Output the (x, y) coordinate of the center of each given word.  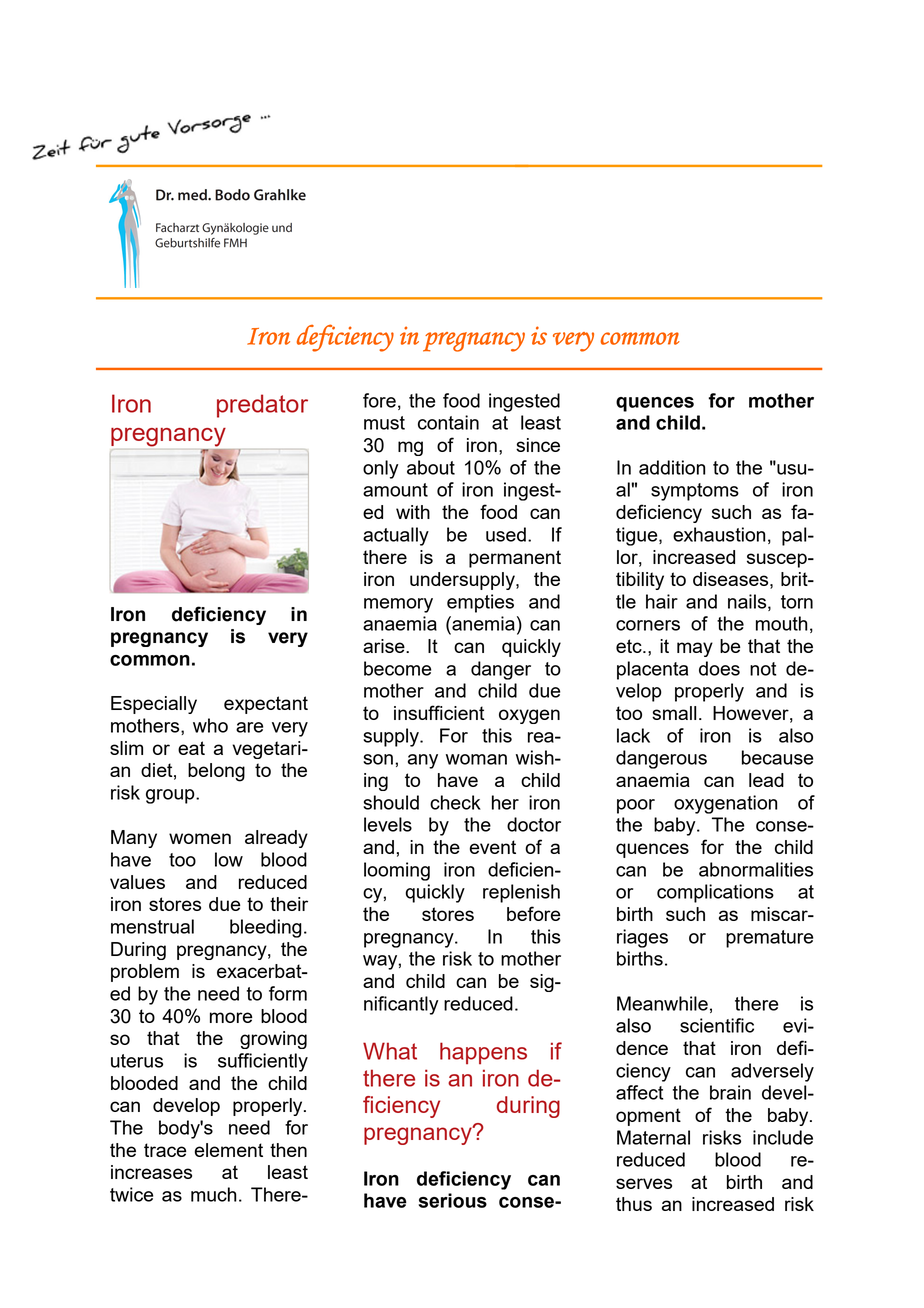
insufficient (439, 712)
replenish (521, 893)
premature (769, 939)
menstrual (152, 926)
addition (672, 467)
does (719, 668)
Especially (154, 705)
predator (262, 406)
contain (448, 422)
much (214, 1194)
